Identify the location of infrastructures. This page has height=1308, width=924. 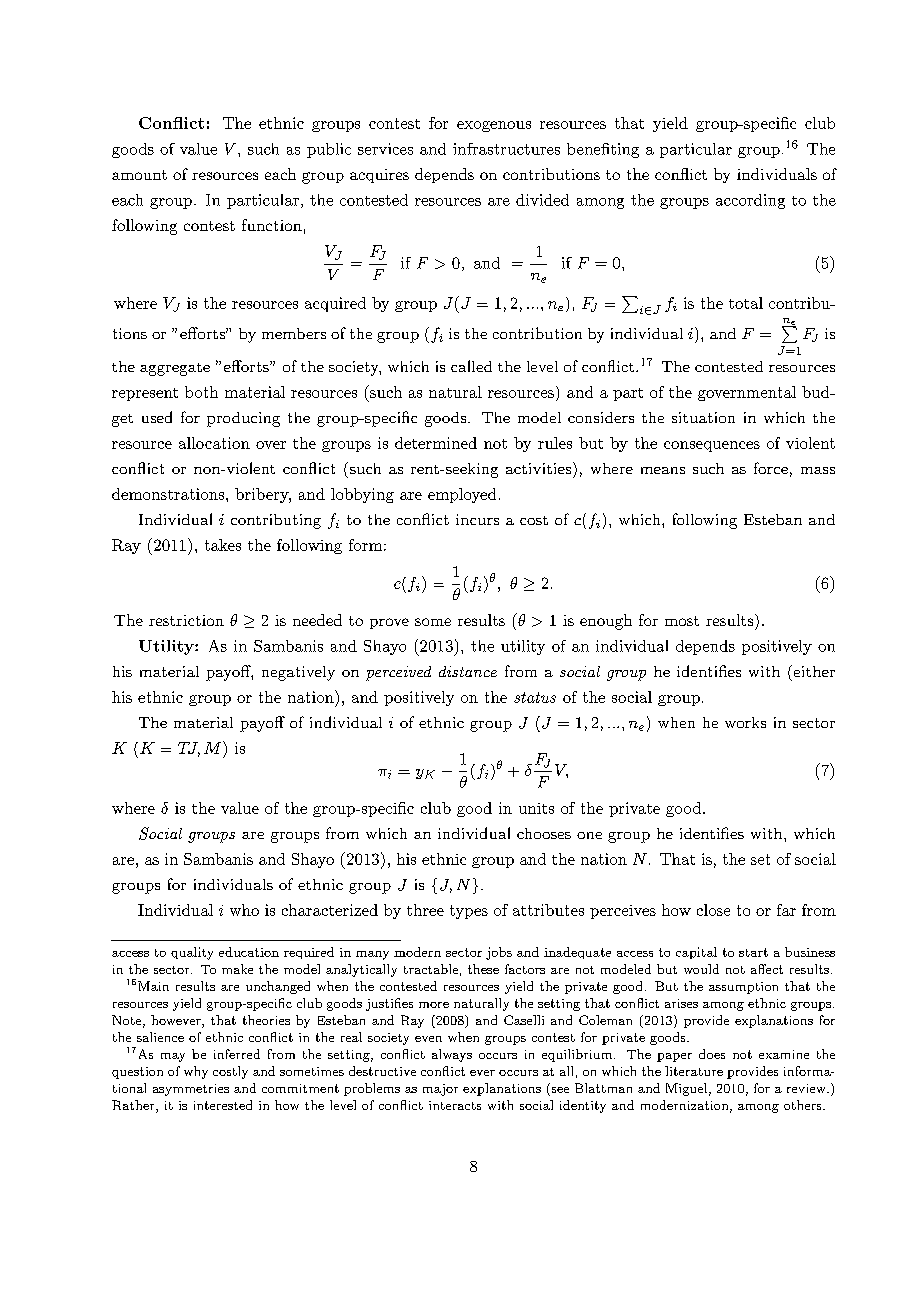
(506, 149).
